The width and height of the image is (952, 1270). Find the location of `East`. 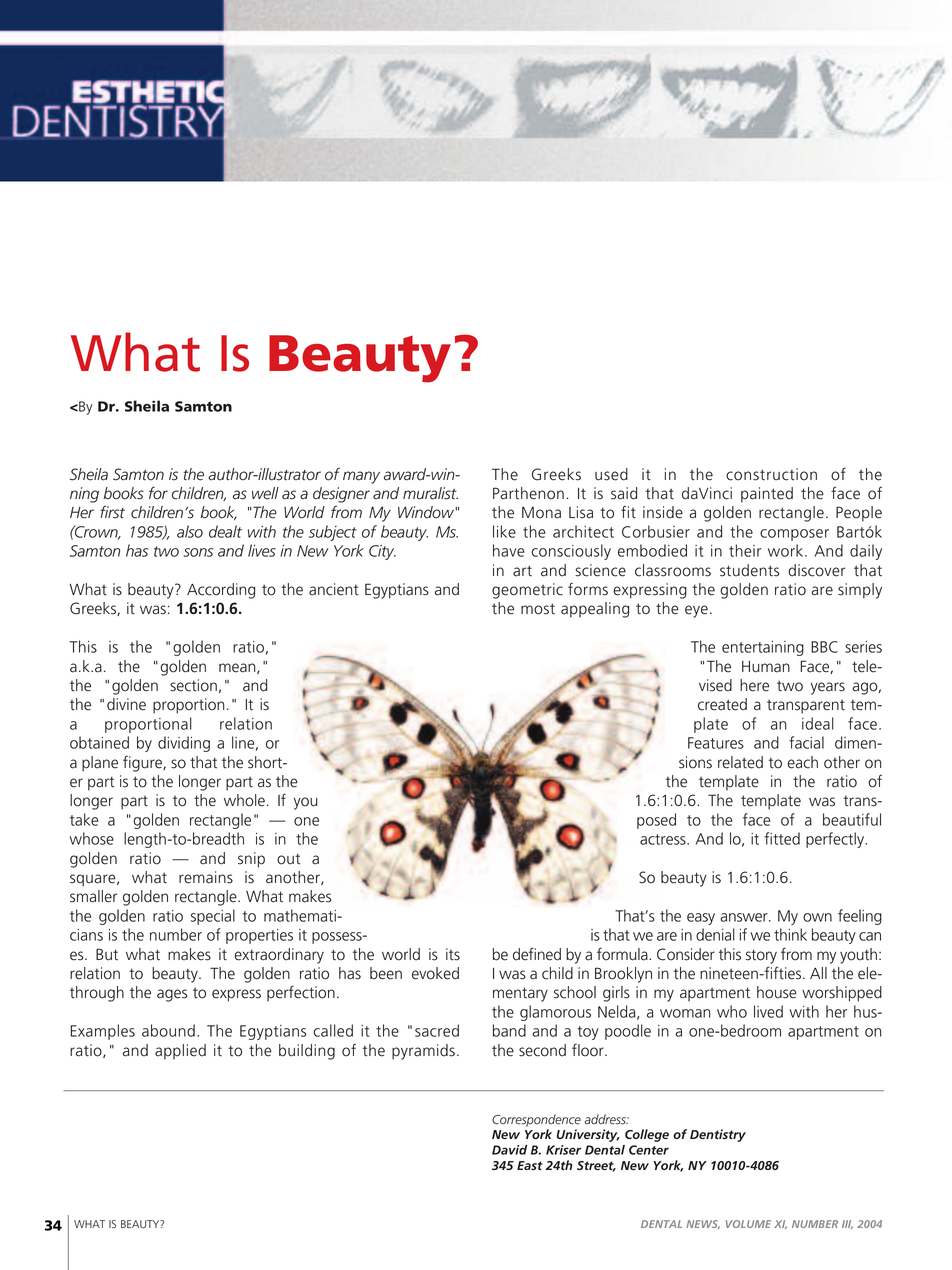

East is located at coordinates (530, 1165).
